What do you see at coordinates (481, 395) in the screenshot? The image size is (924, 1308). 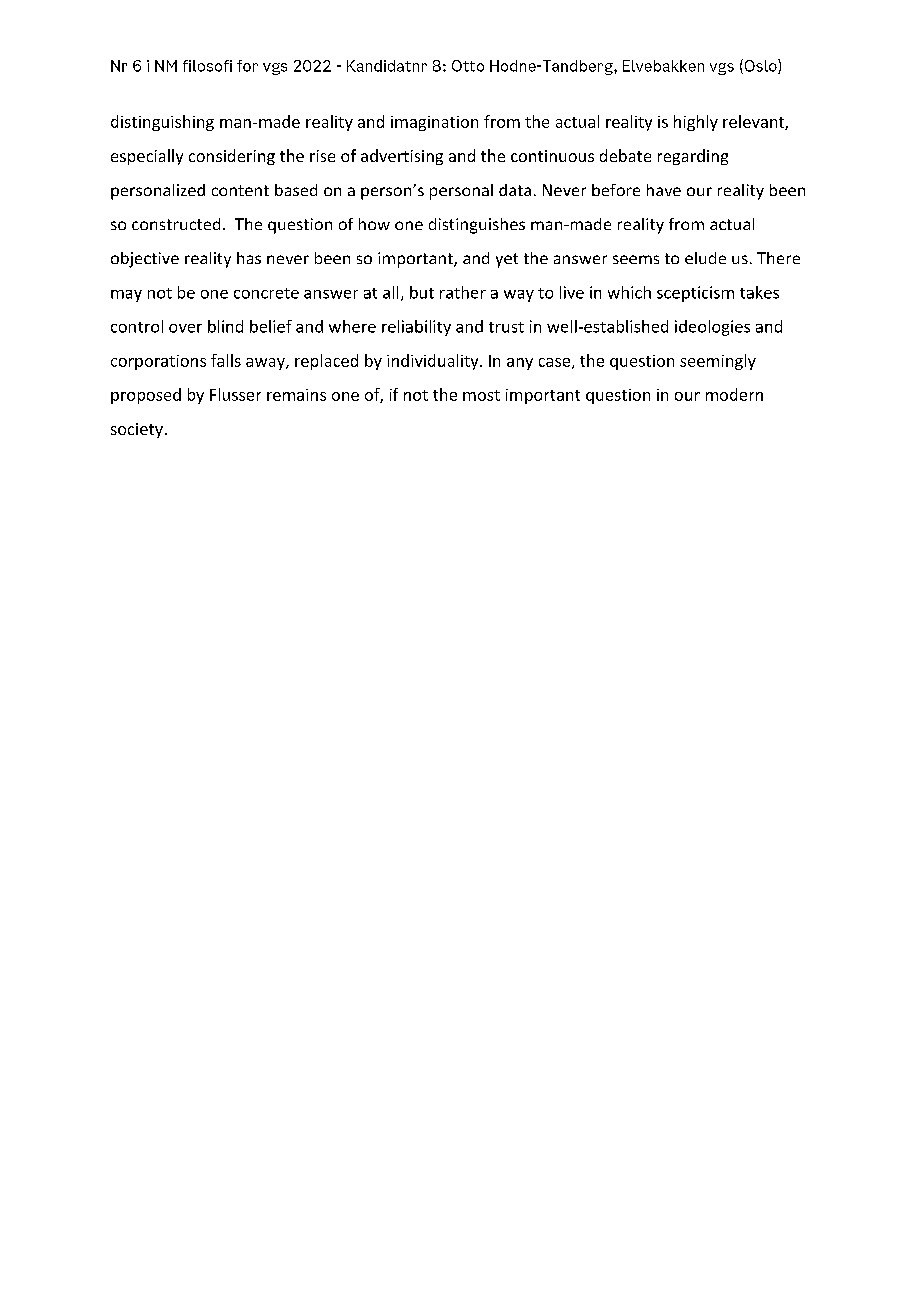 I see `most` at bounding box center [481, 395].
